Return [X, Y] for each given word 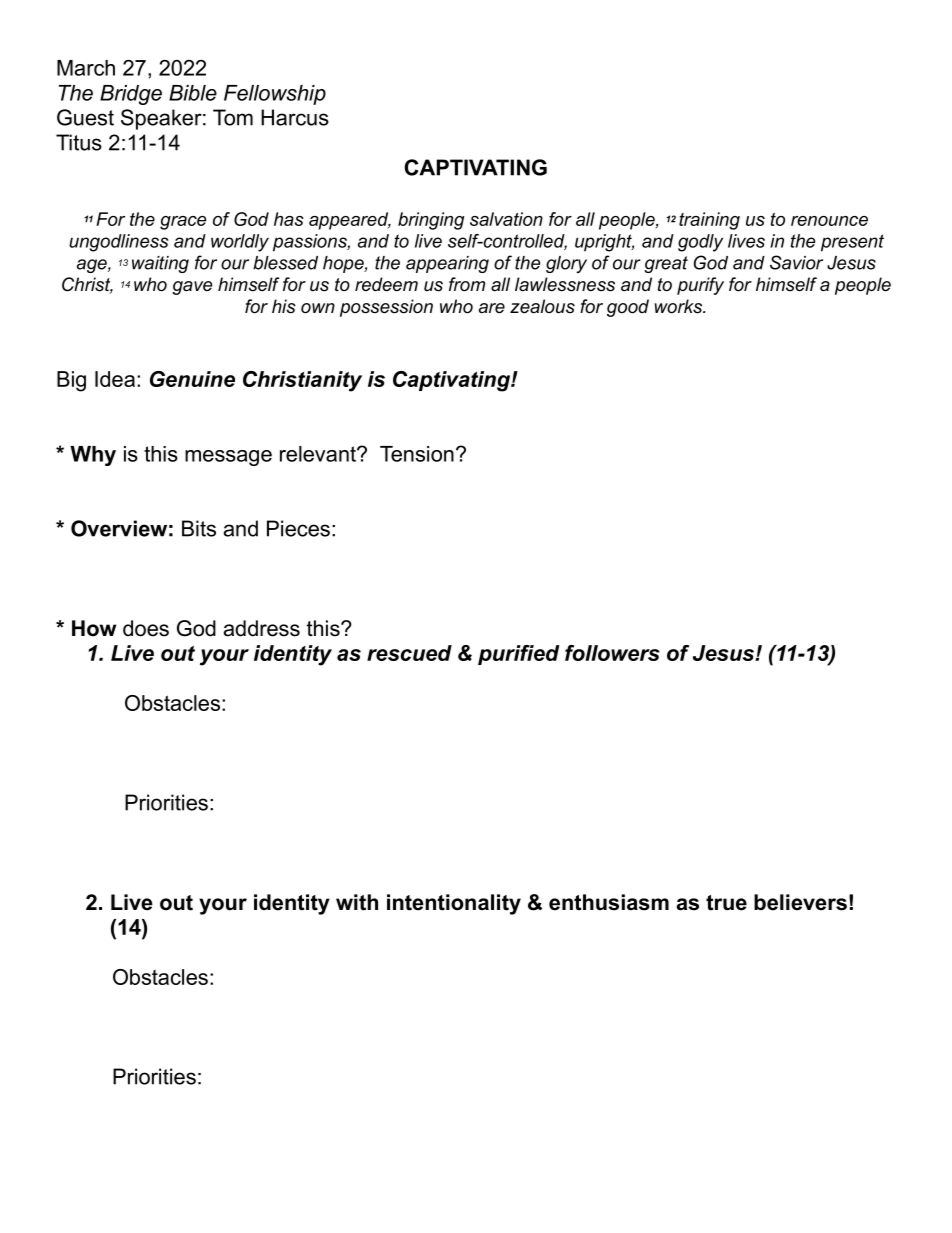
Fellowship [275, 95]
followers [612, 653]
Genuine [192, 379]
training [709, 221]
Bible [193, 93]
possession [386, 308]
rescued [409, 653]
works [680, 306]
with [357, 902]
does [146, 628]
